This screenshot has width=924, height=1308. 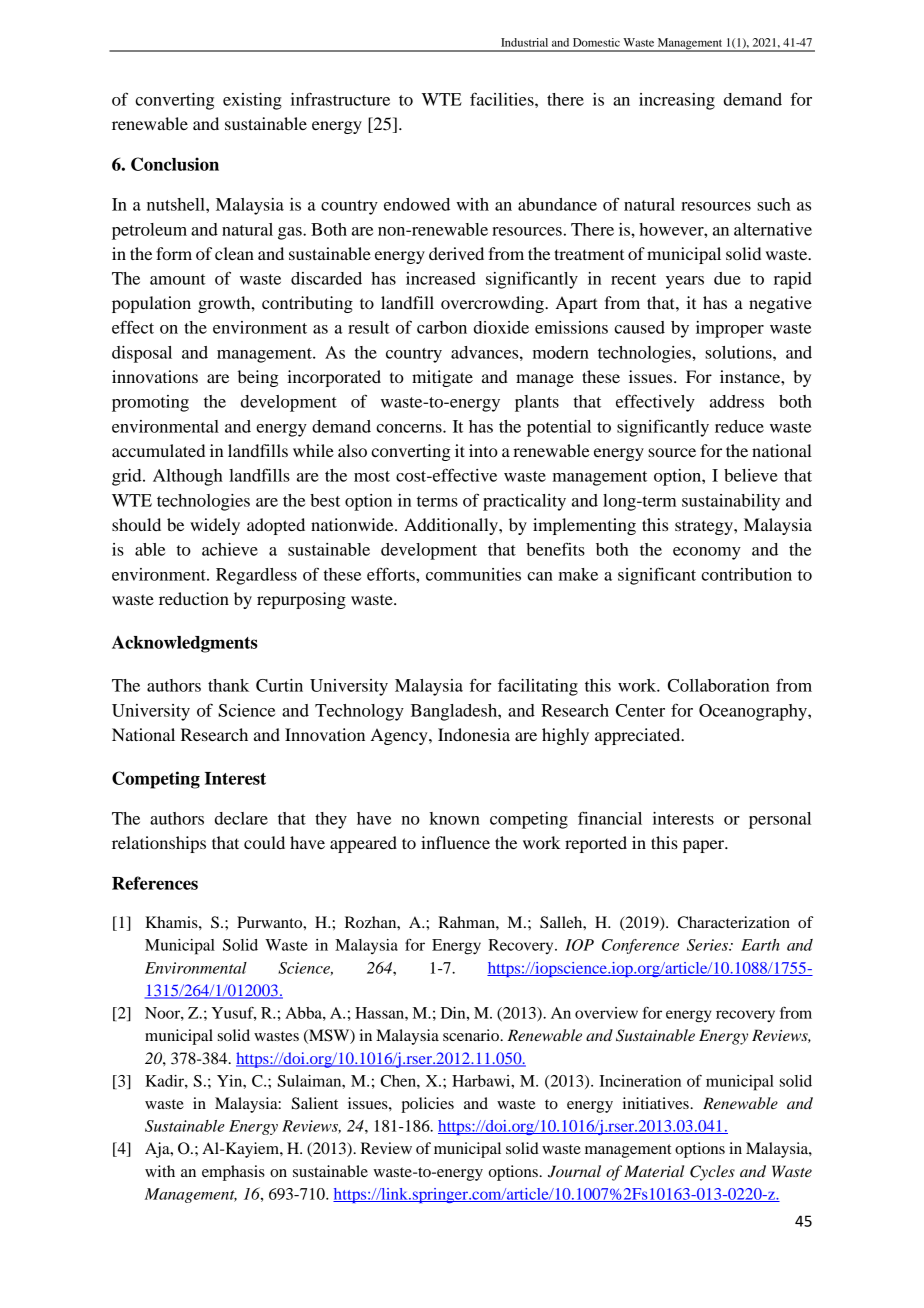 What do you see at coordinates (712, 1173) in the screenshot?
I see `Cycles` at bounding box center [712, 1173].
